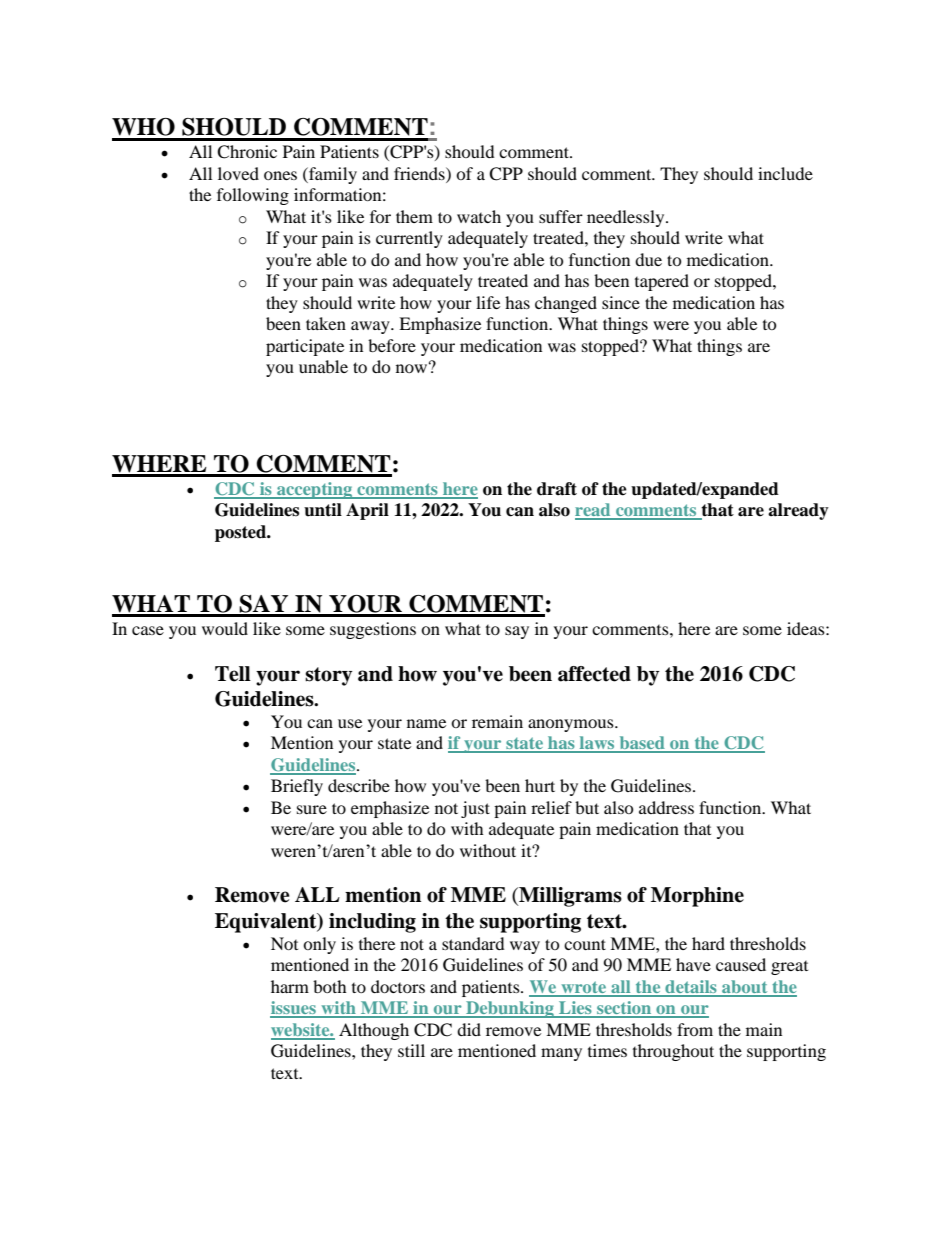  I want to click on Briefly, so click(297, 787).
